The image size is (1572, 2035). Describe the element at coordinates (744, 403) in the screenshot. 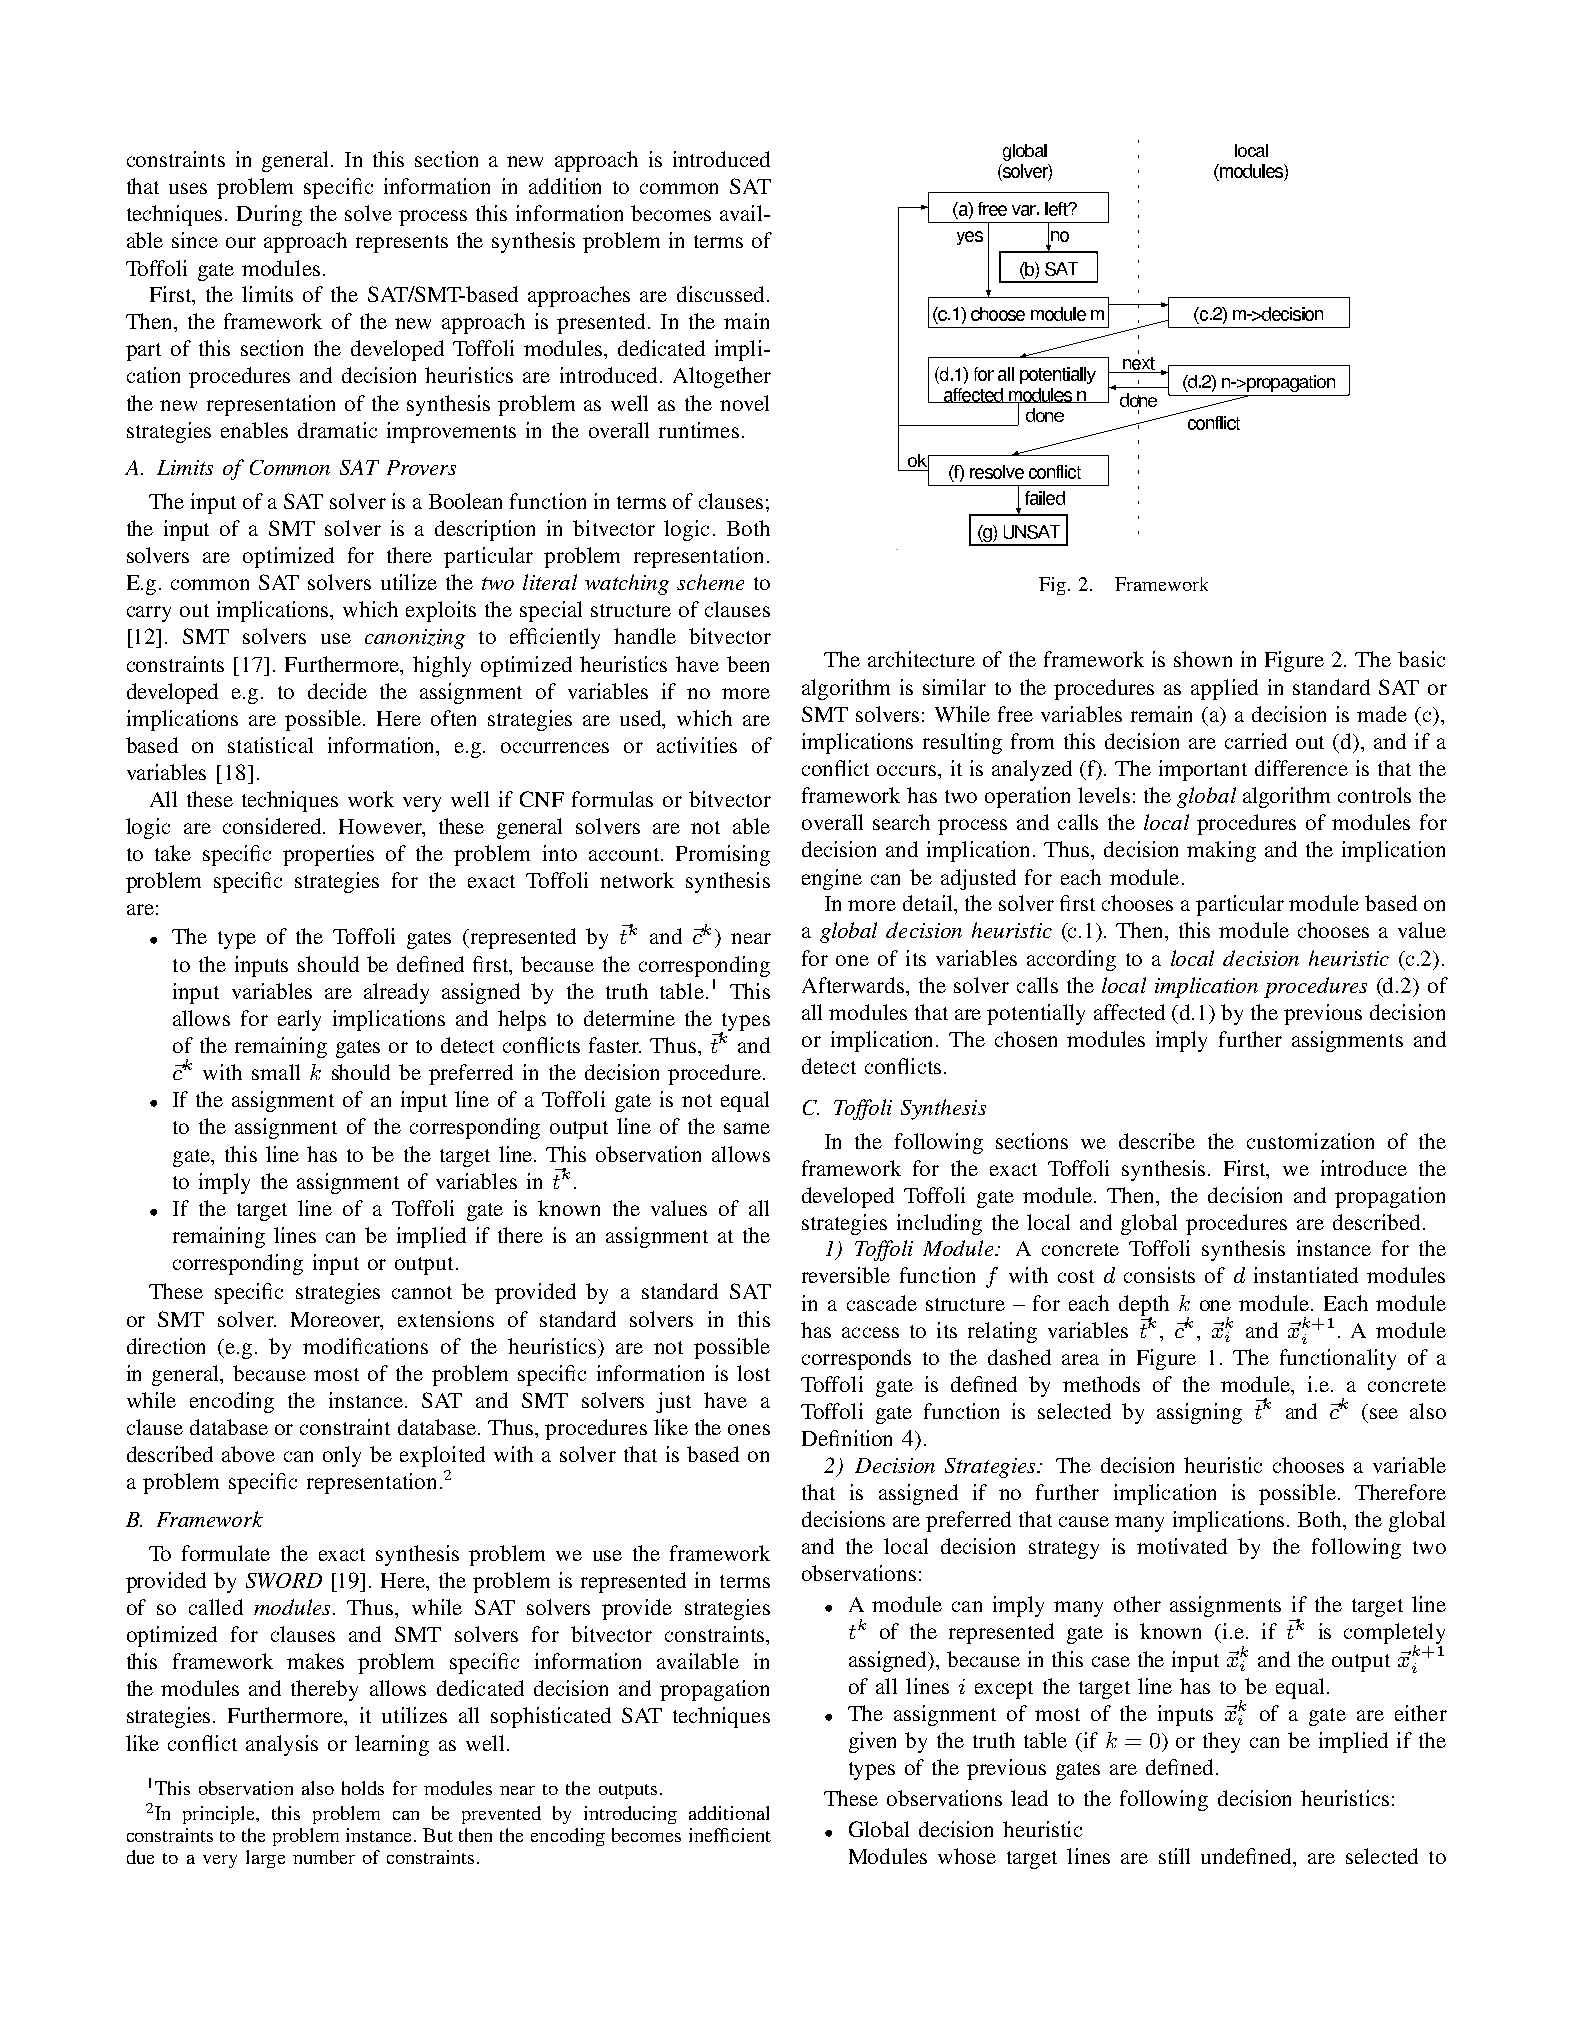

I see `novel` at that location.
